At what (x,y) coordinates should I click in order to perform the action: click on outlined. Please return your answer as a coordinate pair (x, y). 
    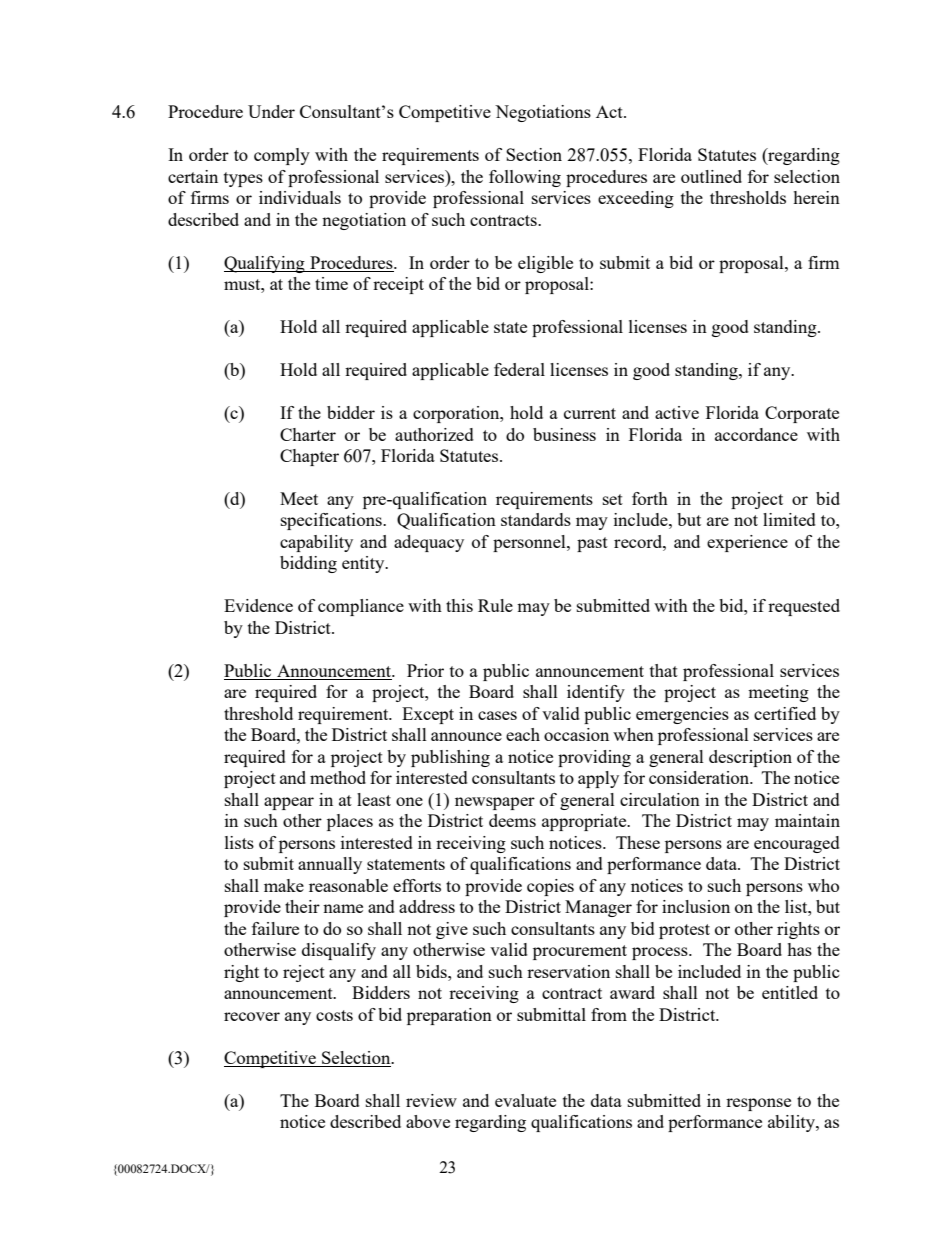
    Looking at the image, I should click on (711, 176).
